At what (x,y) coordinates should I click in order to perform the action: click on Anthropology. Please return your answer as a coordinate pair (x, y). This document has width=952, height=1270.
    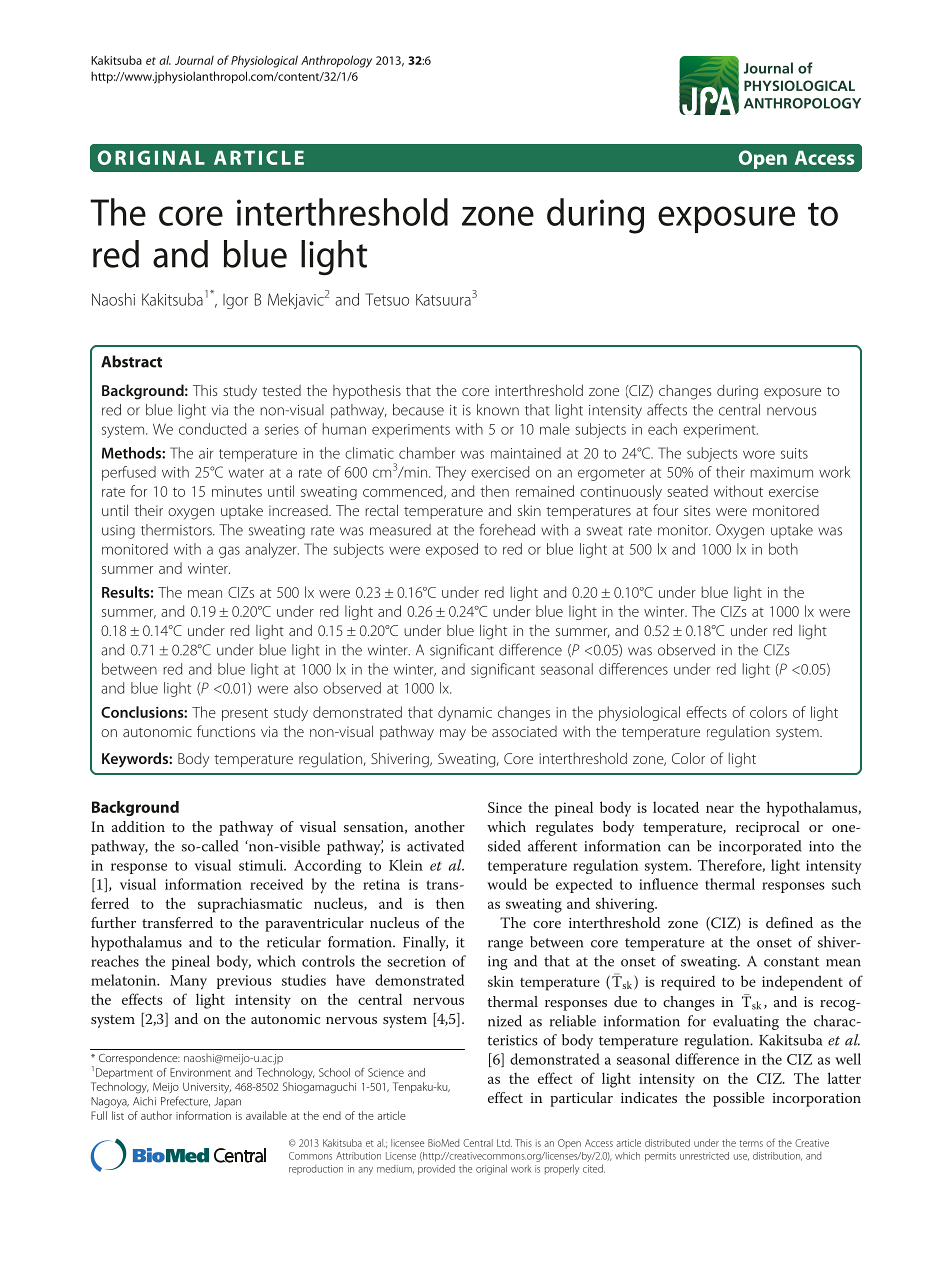
    Looking at the image, I should click on (336, 61).
